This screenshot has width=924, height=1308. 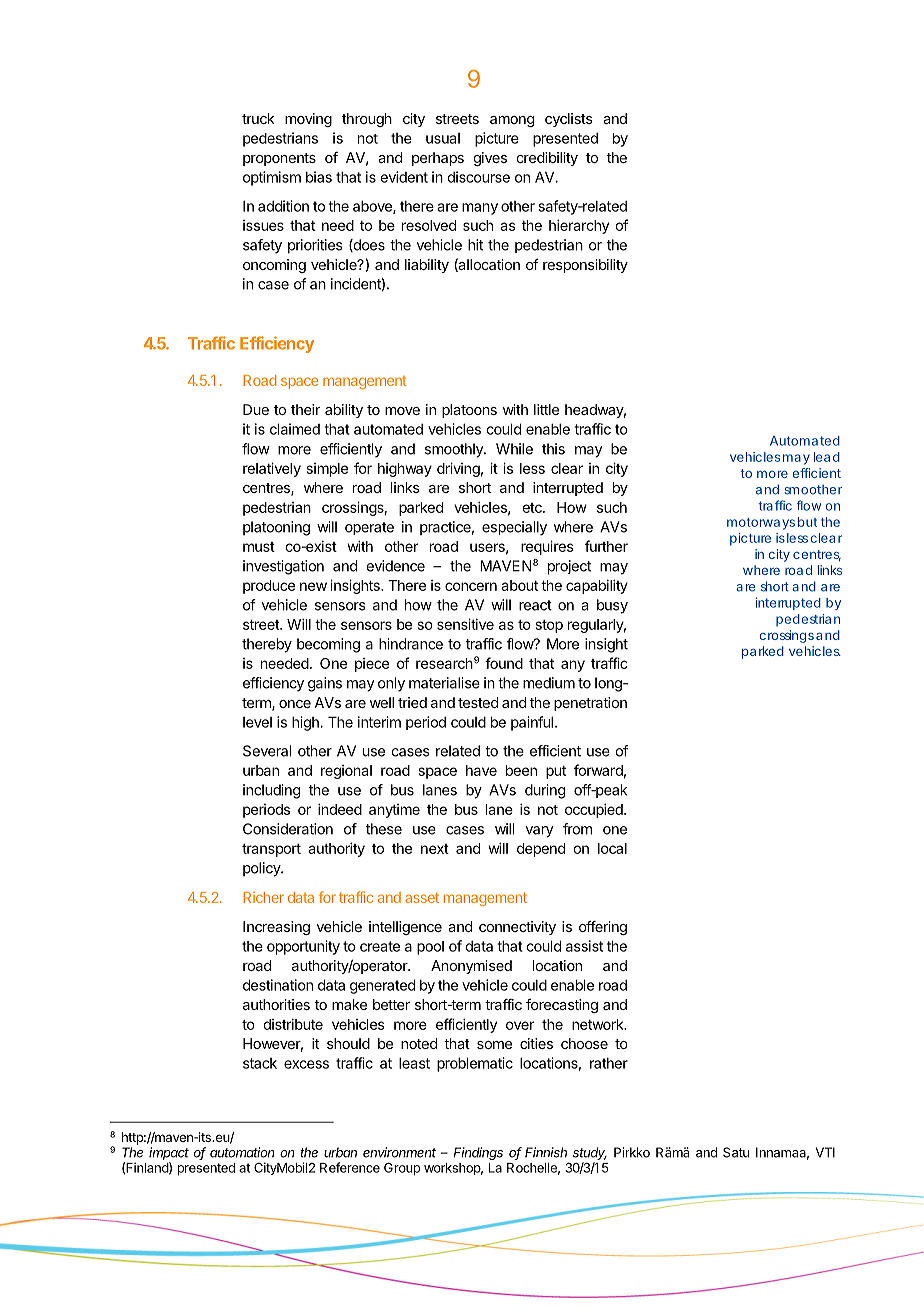 What do you see at coordinates (242, 1152) in the screenshot?
I see `automation` at bounding box center [242, 1152].
